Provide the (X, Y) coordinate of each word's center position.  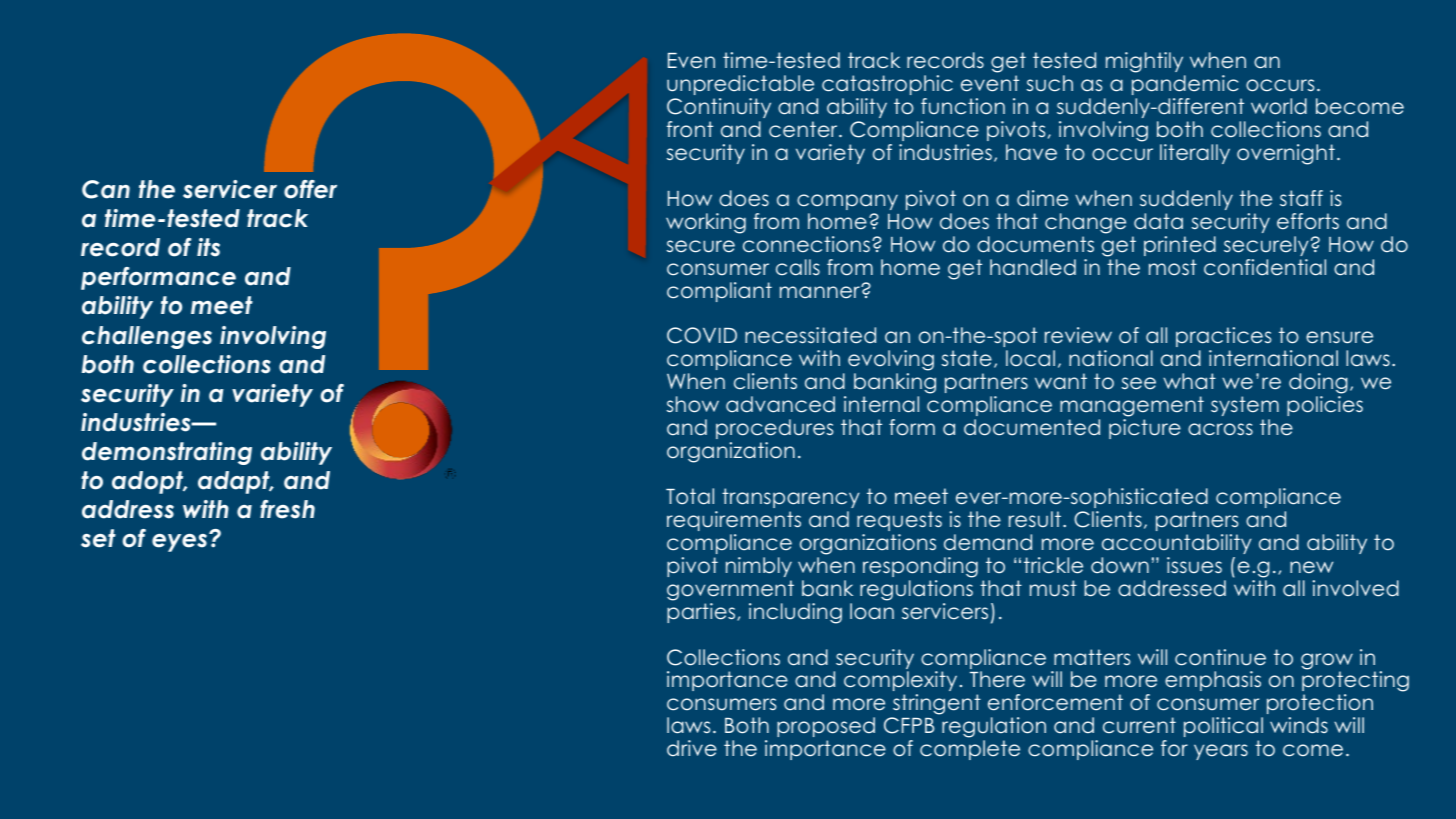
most (1173, 267)
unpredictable (740, 85)
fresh (287, 509)
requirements (734, 521)
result (1035, 519)
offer (310, 189)
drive (692, 748)
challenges (147, 337)
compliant (719, 292)
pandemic (1185, 85)
